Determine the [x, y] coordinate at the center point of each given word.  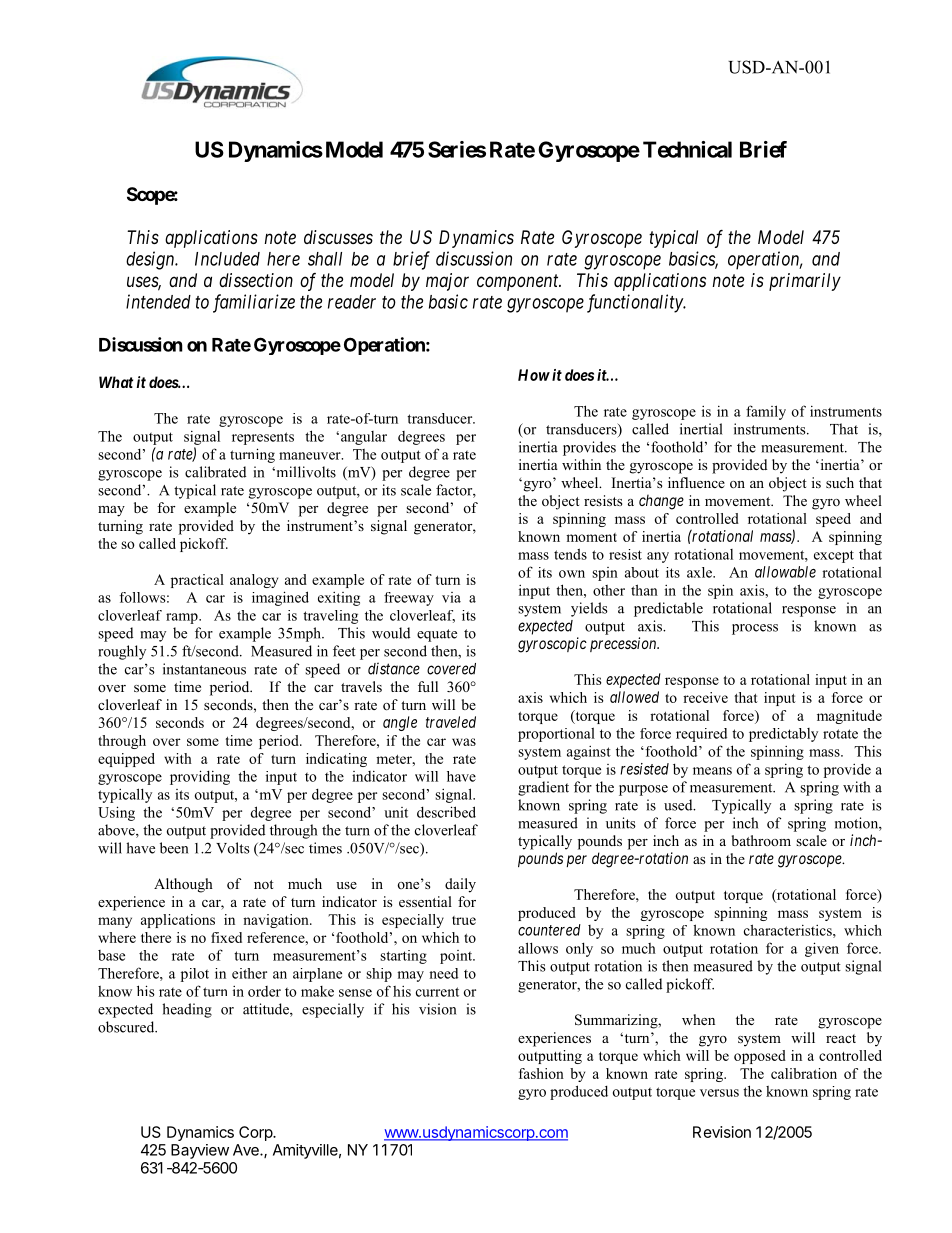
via [451, 597]
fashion [541, 1073]
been [174, 848]
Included [227, 259]
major [447, 282]
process [755, 629]
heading [187, 1010]
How [534, 375]
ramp [183, 618]
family [766, 412]
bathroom [761, 840]
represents [263, 438]
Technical [687, 149]
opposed [760, 1057]
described [446, 812]
